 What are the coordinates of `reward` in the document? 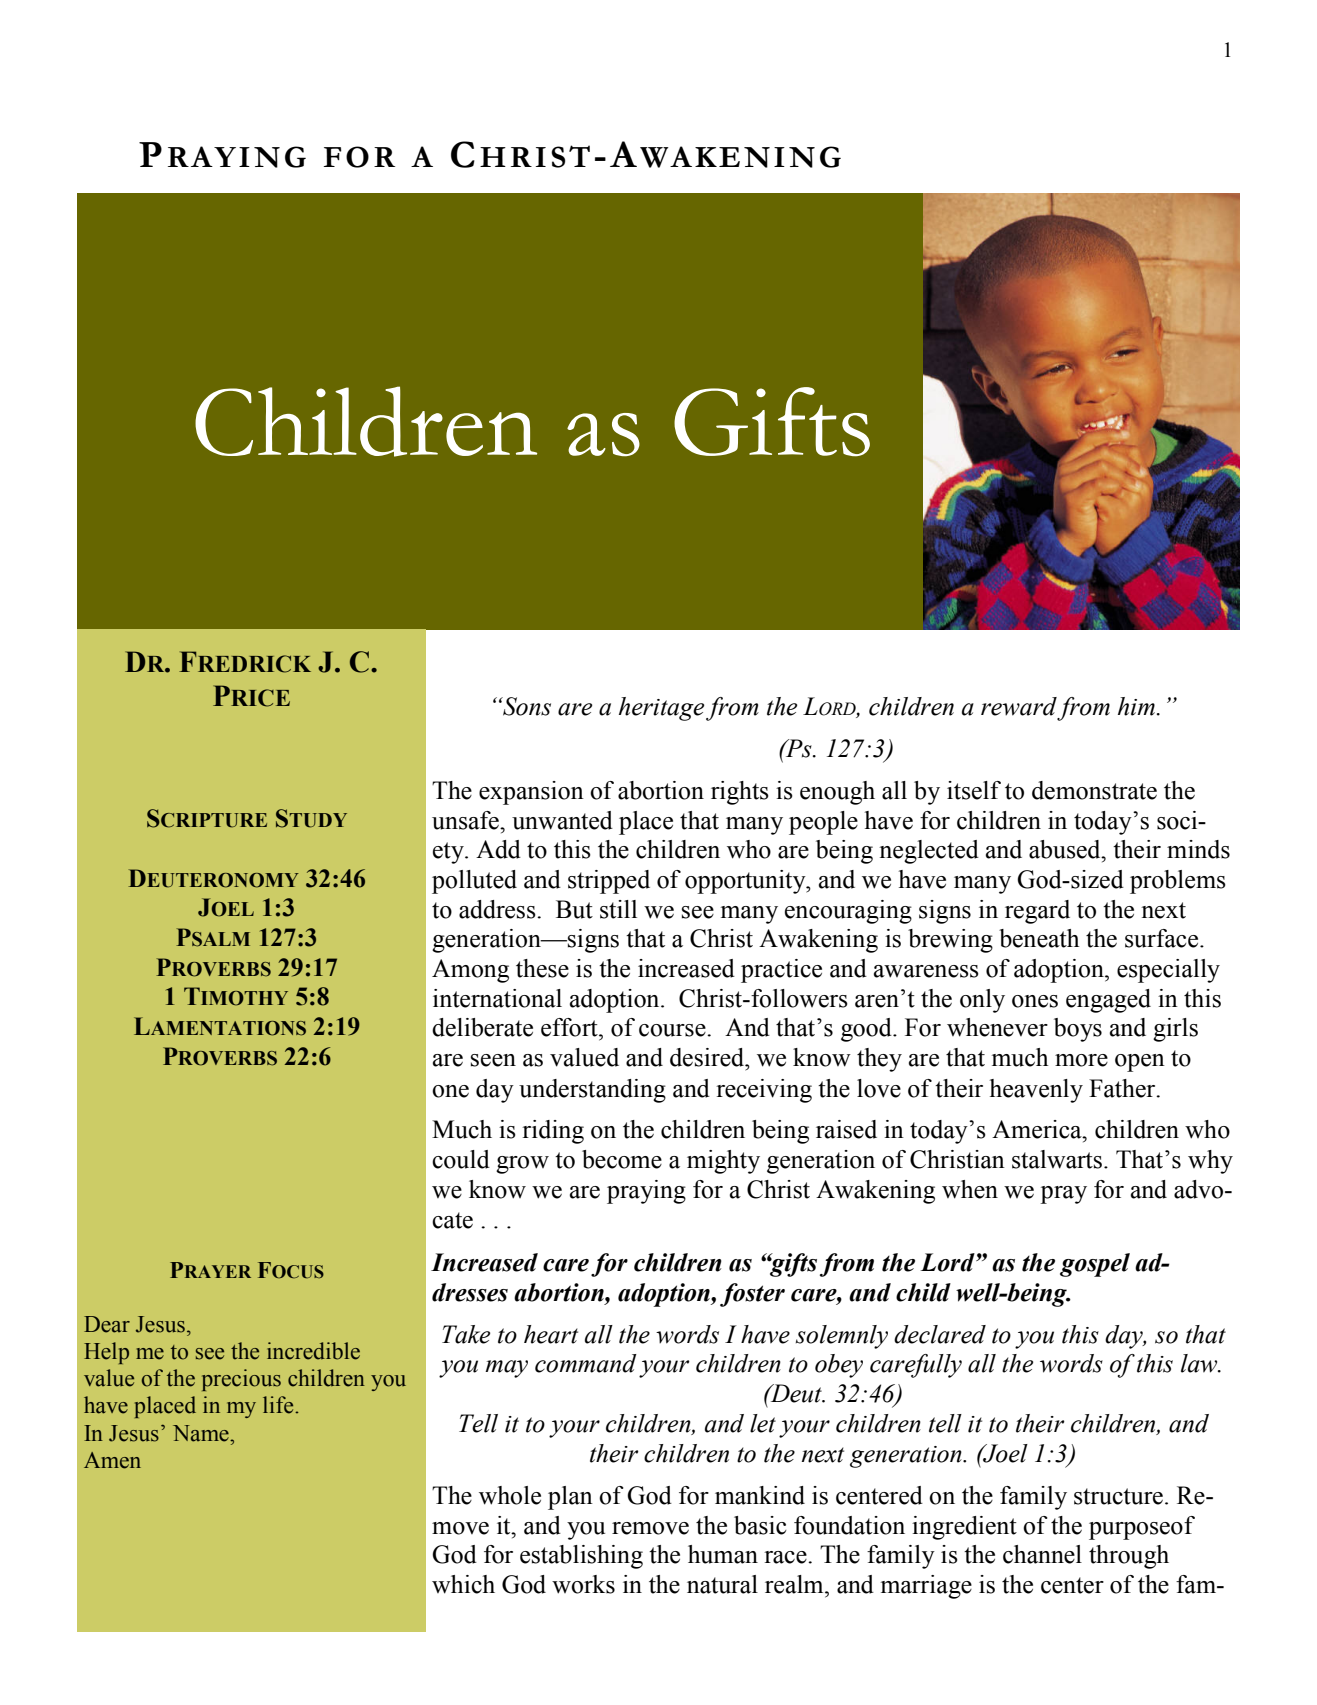 It's located at (1019, 706).
